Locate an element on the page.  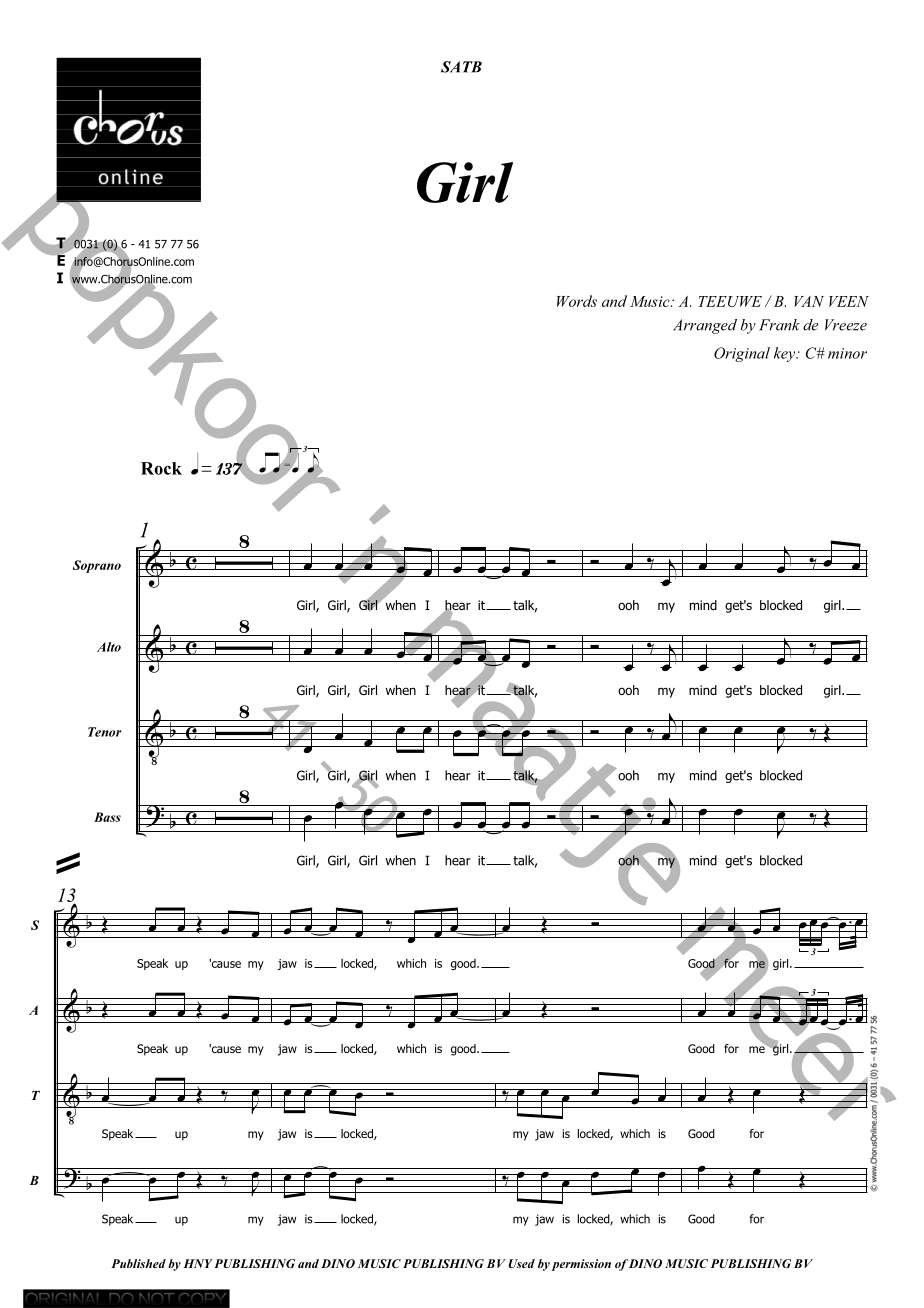
Bass is located at coordinates (107, 817).
